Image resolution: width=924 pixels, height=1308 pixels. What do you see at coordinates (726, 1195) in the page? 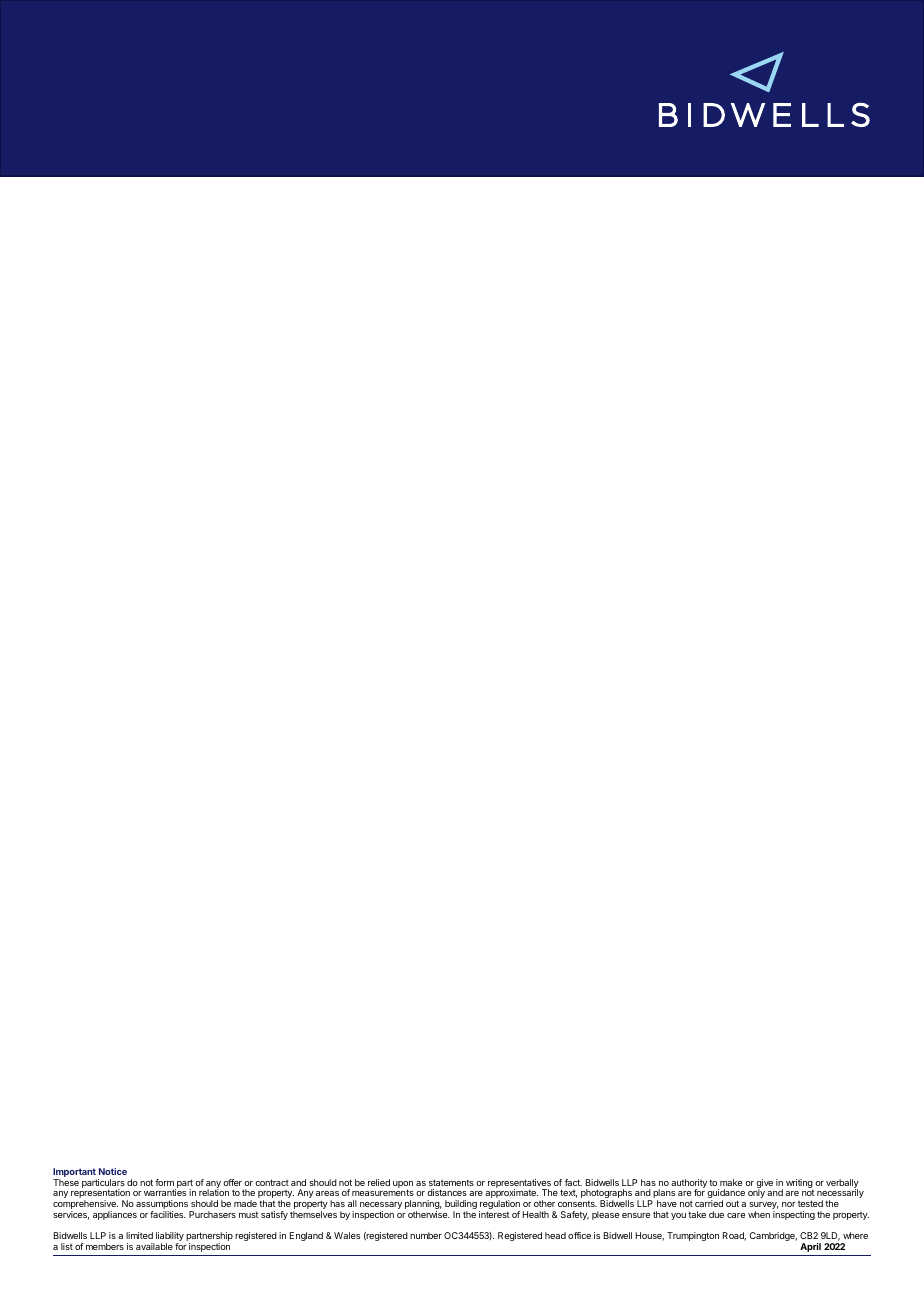
I see `guidance` at bounding box center [726, 1195].
